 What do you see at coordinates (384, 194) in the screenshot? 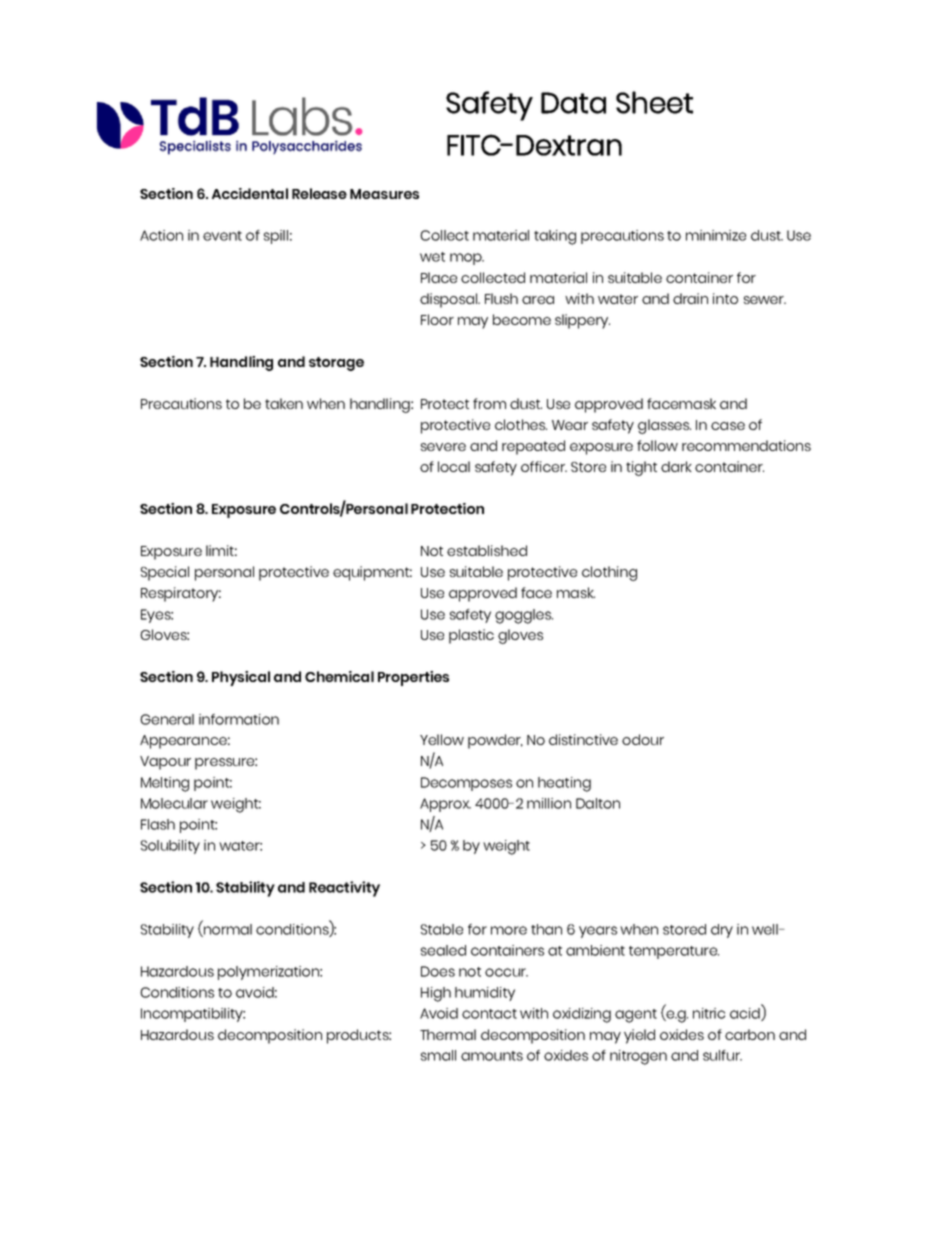
I see `Measures` at bounding box center [384, 194].
